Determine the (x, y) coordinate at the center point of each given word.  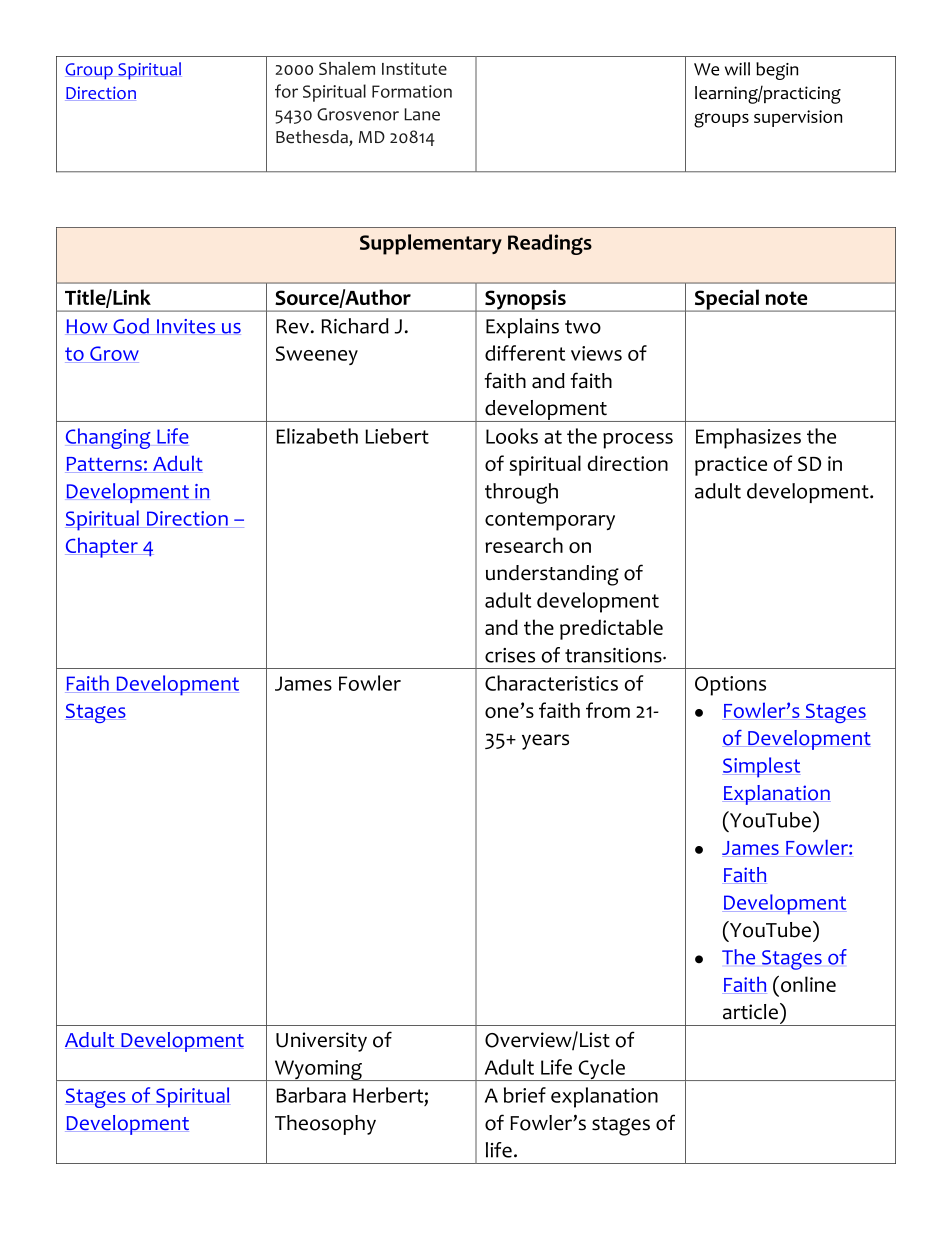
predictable (611, 629)
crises (510, 655)
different (525, 353)
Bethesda (313, 138)
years (545, 742)
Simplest (761, 767)
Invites (186, 327)
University (321, 1042)
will (737, 69)
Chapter (102, 548)
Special (726, 300)
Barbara (311, 1095)
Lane (422, 114)
